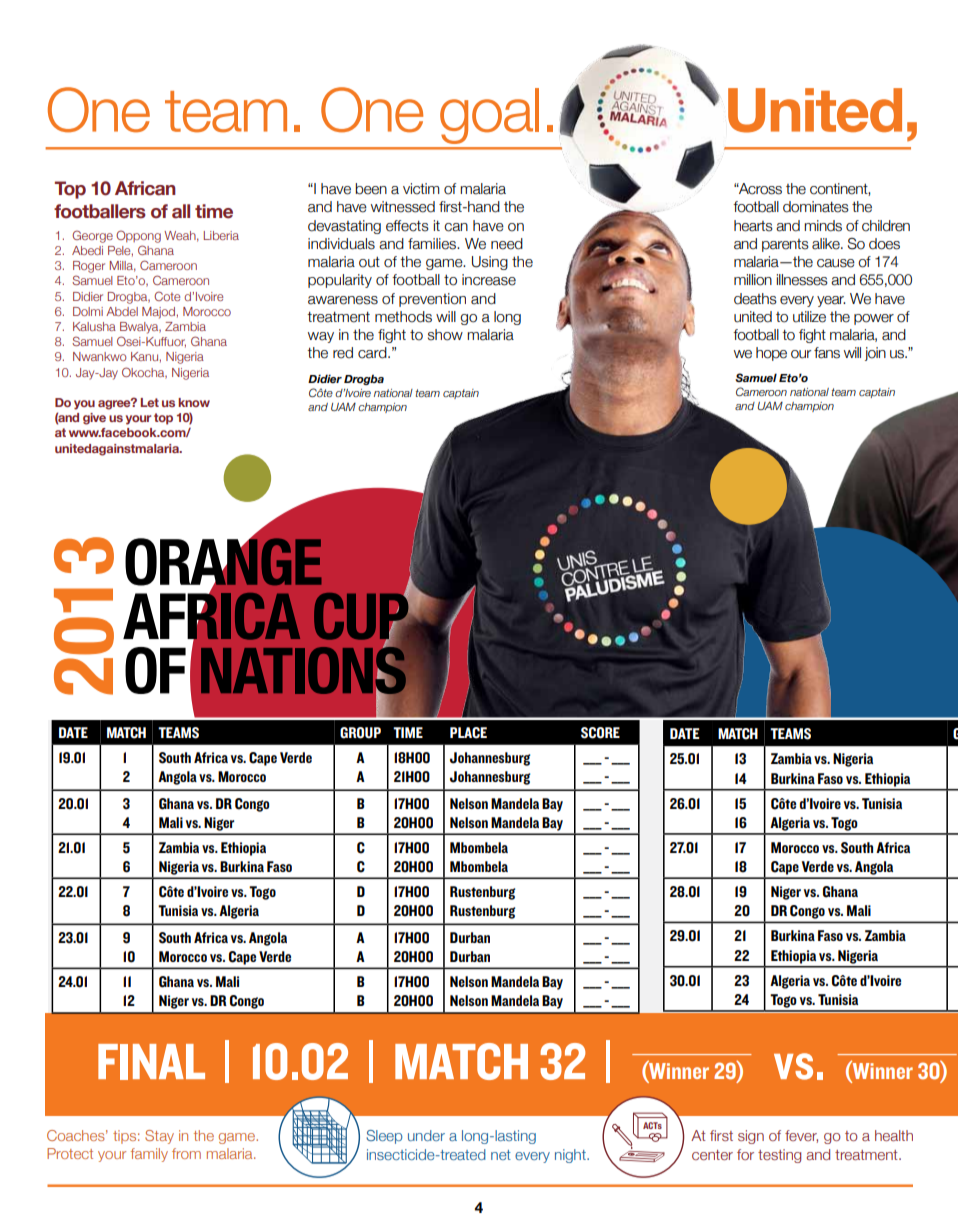 The height and width of the screenshot is (1232, 958). What do you see at coordinates (303, 670) in the screenshot?
I see `NATIONS` at bounding box center [303, 670].
